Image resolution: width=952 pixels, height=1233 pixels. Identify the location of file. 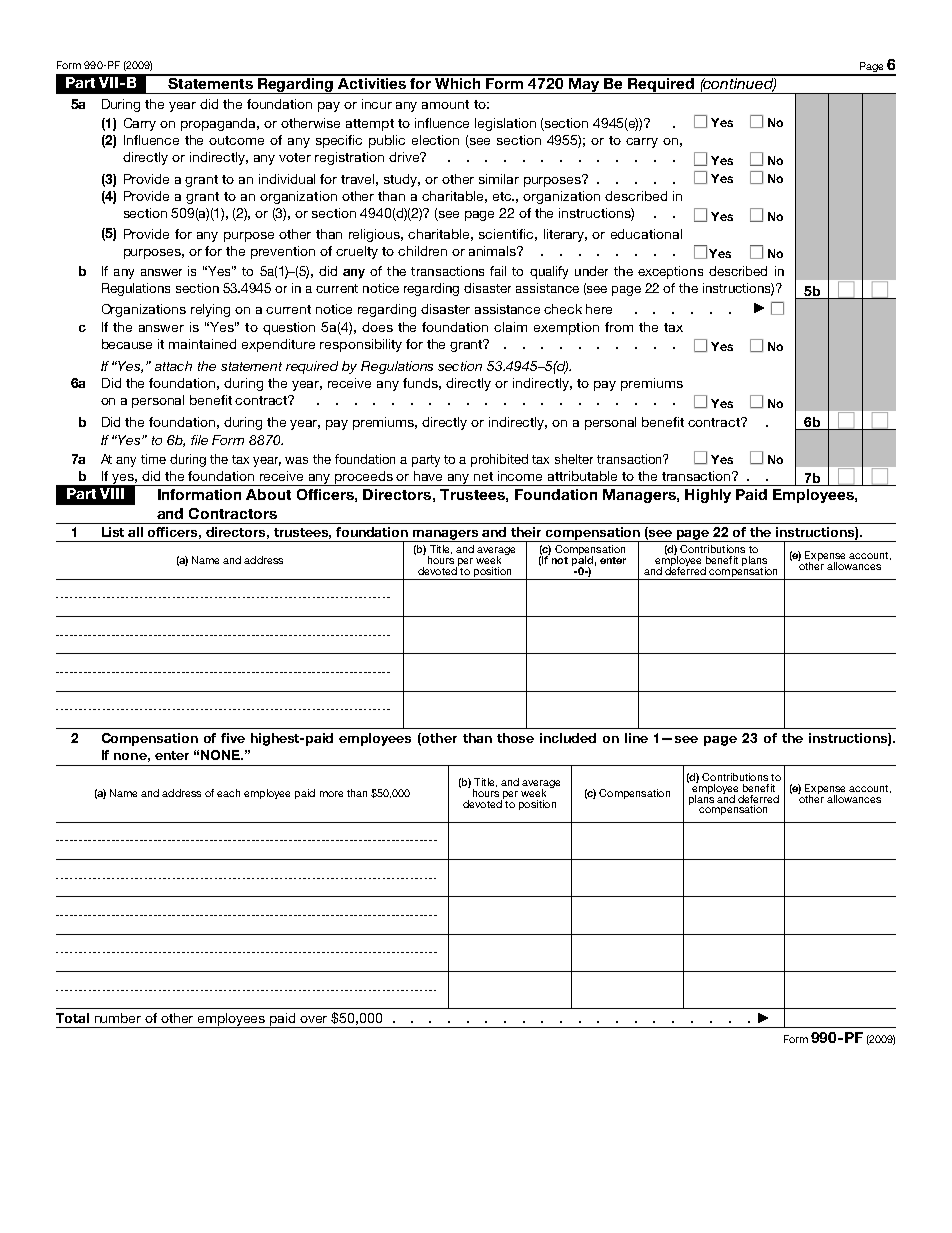
(199, 440).
